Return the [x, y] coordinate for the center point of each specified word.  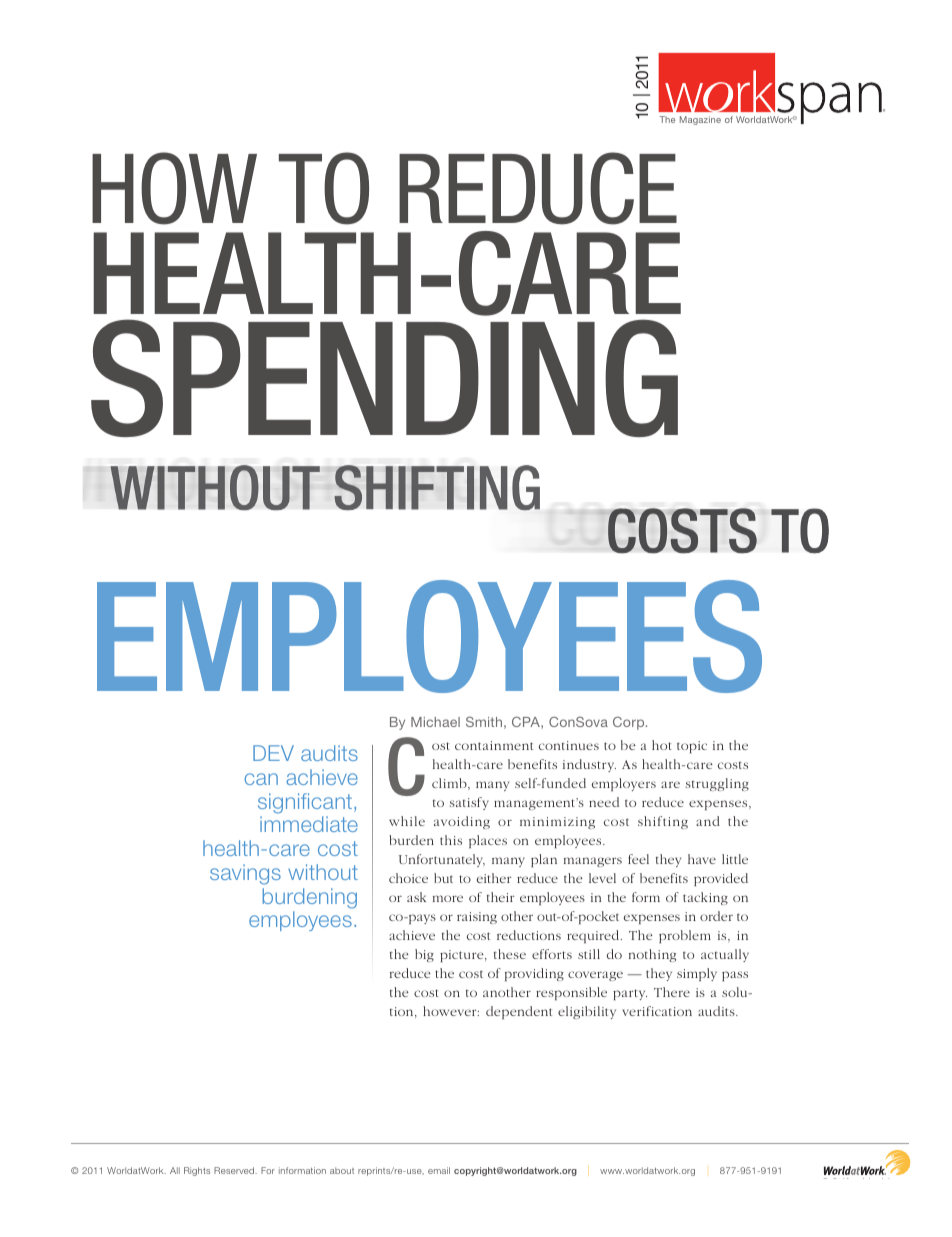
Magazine [700, 120]
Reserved [235, 1170]
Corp [630, 723]
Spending [384, 378]
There [672, 992]
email [439, 1170]
